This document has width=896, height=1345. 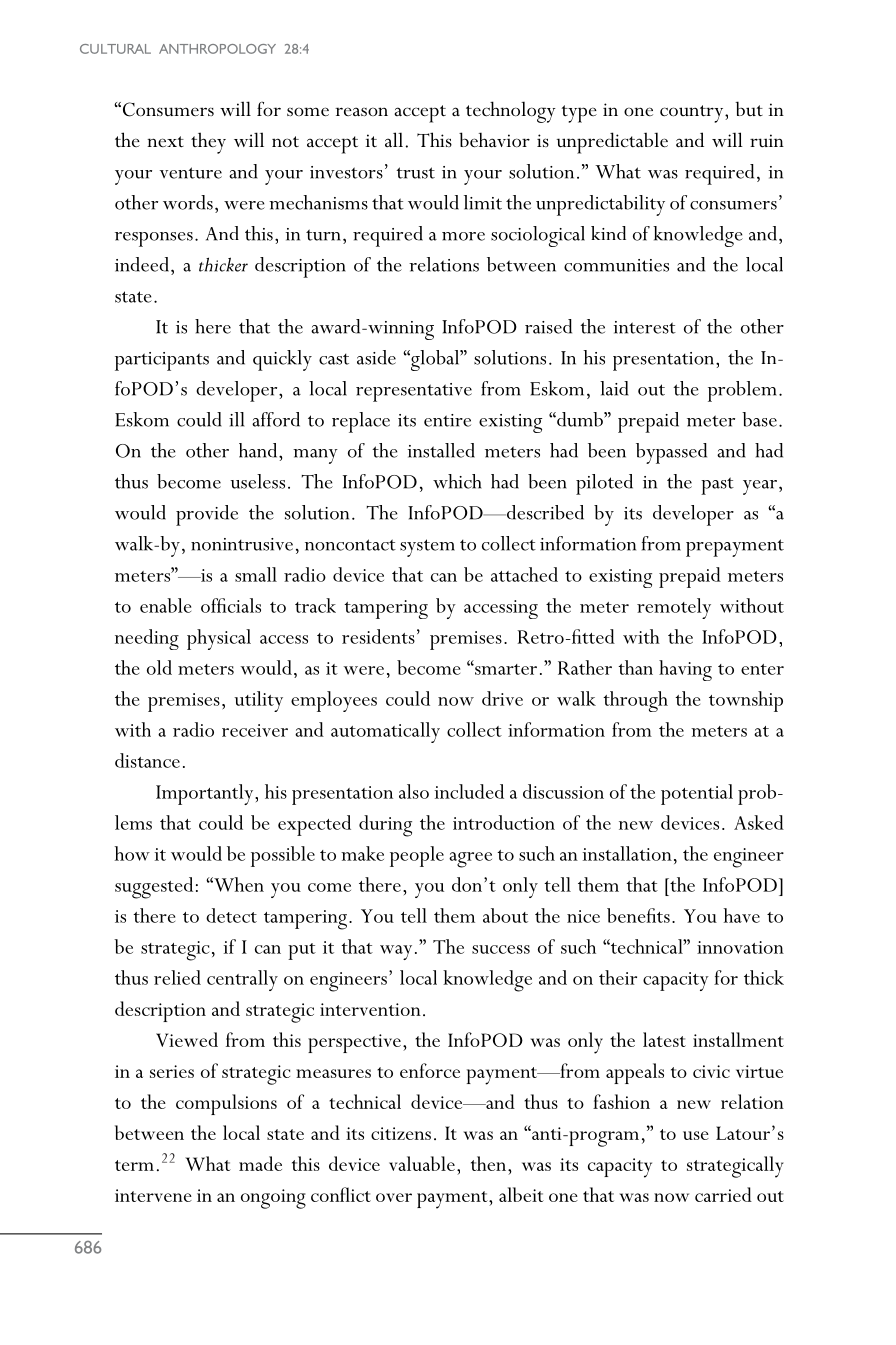 What do you see at coordinates (511, 112) in the document?
I see `technology` at bounding box center [511, 112].
